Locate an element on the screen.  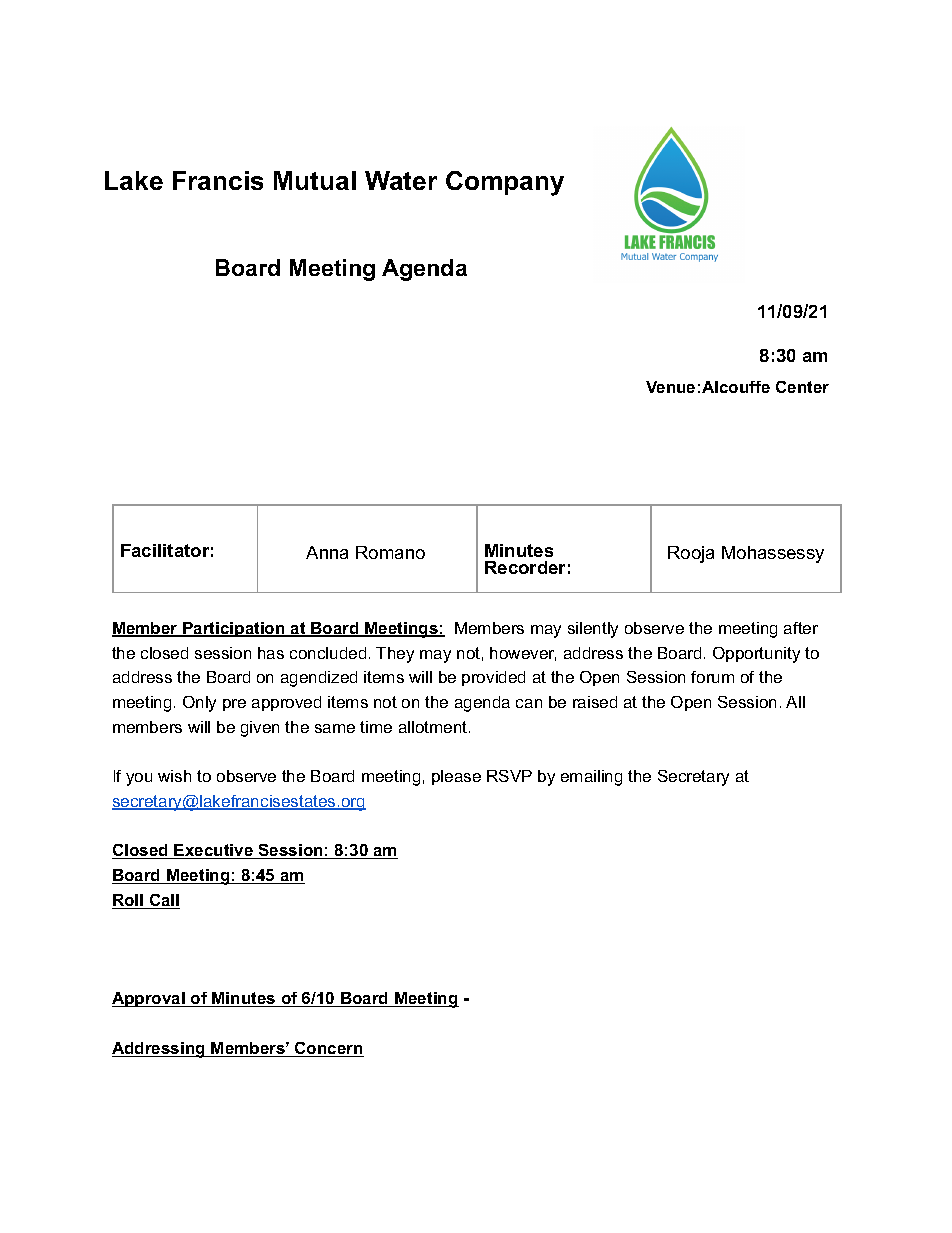
RSVP is located at coordinates (509, 776).
